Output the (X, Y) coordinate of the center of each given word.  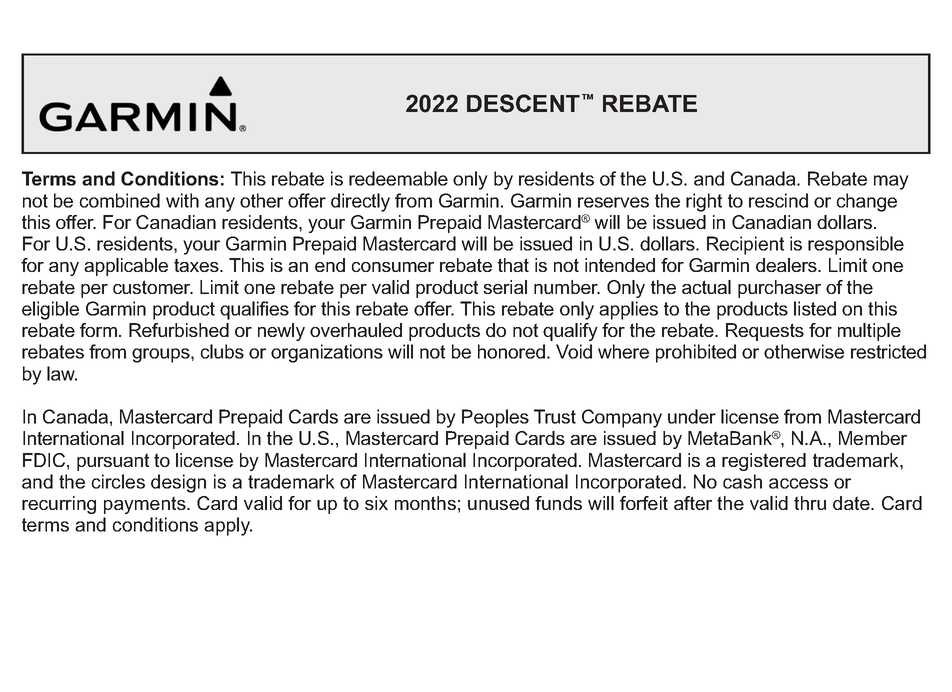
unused (498, 503)
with (182, 200)
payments (146, 505)
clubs (222, 351)
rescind (778, 200)
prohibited (696, 353)
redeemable (398, 178)
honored (511, 351)
